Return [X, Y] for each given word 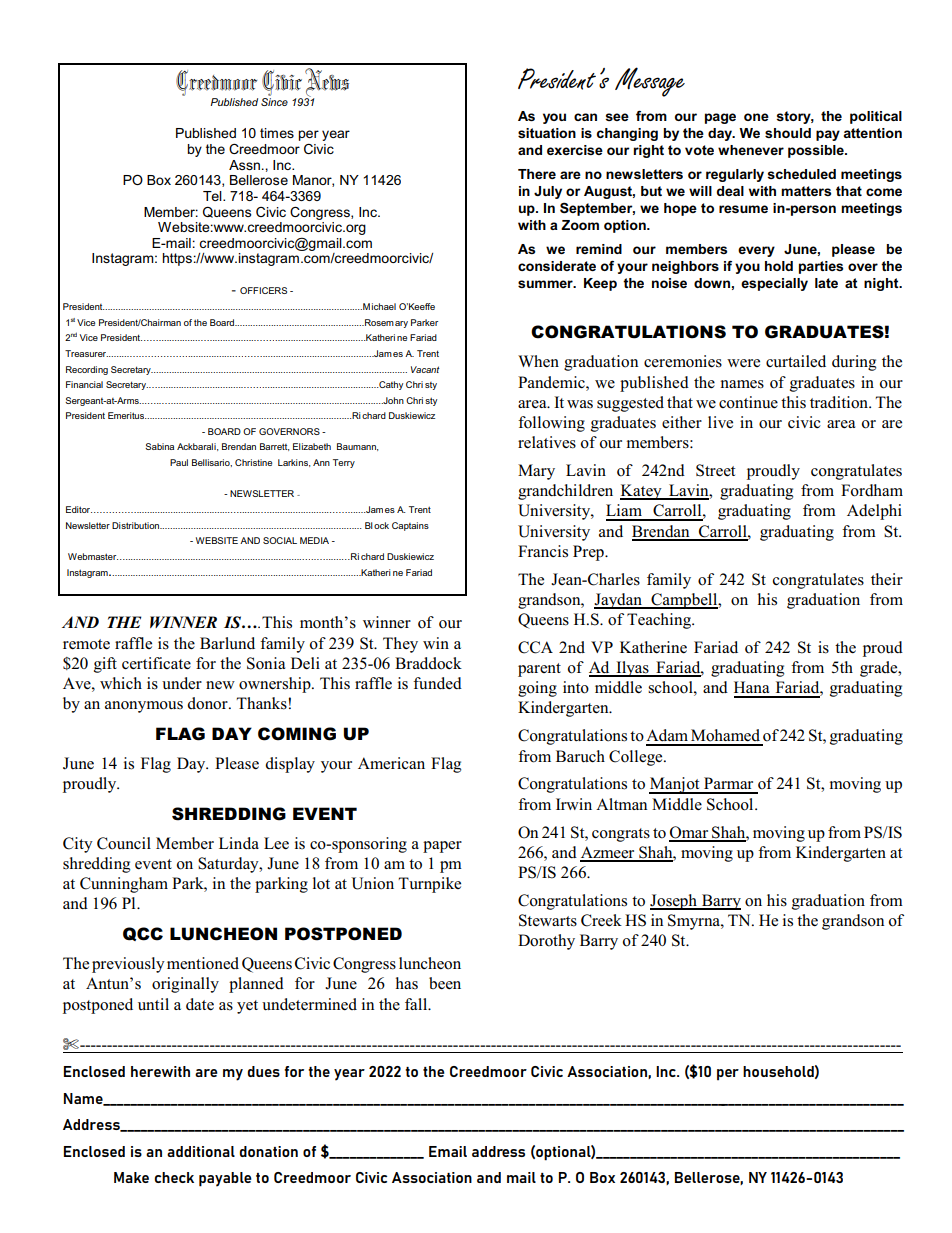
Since [274, 102]
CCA [535, 647]
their [887, 579]
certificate [156, 663]
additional [201, 1151]
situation [547, 133]
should [788, 133]
